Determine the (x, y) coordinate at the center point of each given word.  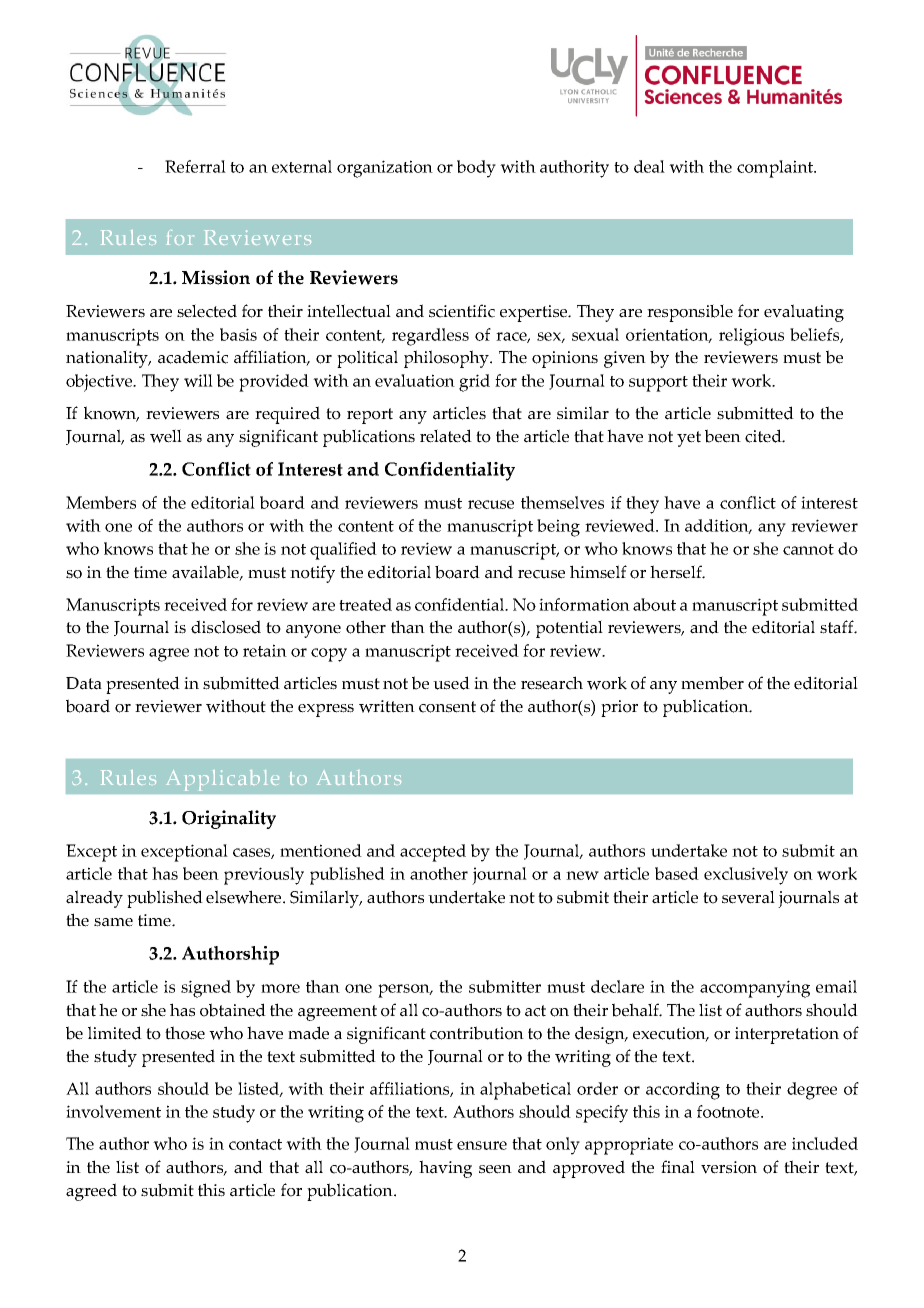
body (476, 169)
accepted (433, 853)
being (558, 528)
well (166, 436)
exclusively (746, 876)
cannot (808, 549)
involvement (113, 1111)
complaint (776, 169)
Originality (229, 819)
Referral (195, 166)
